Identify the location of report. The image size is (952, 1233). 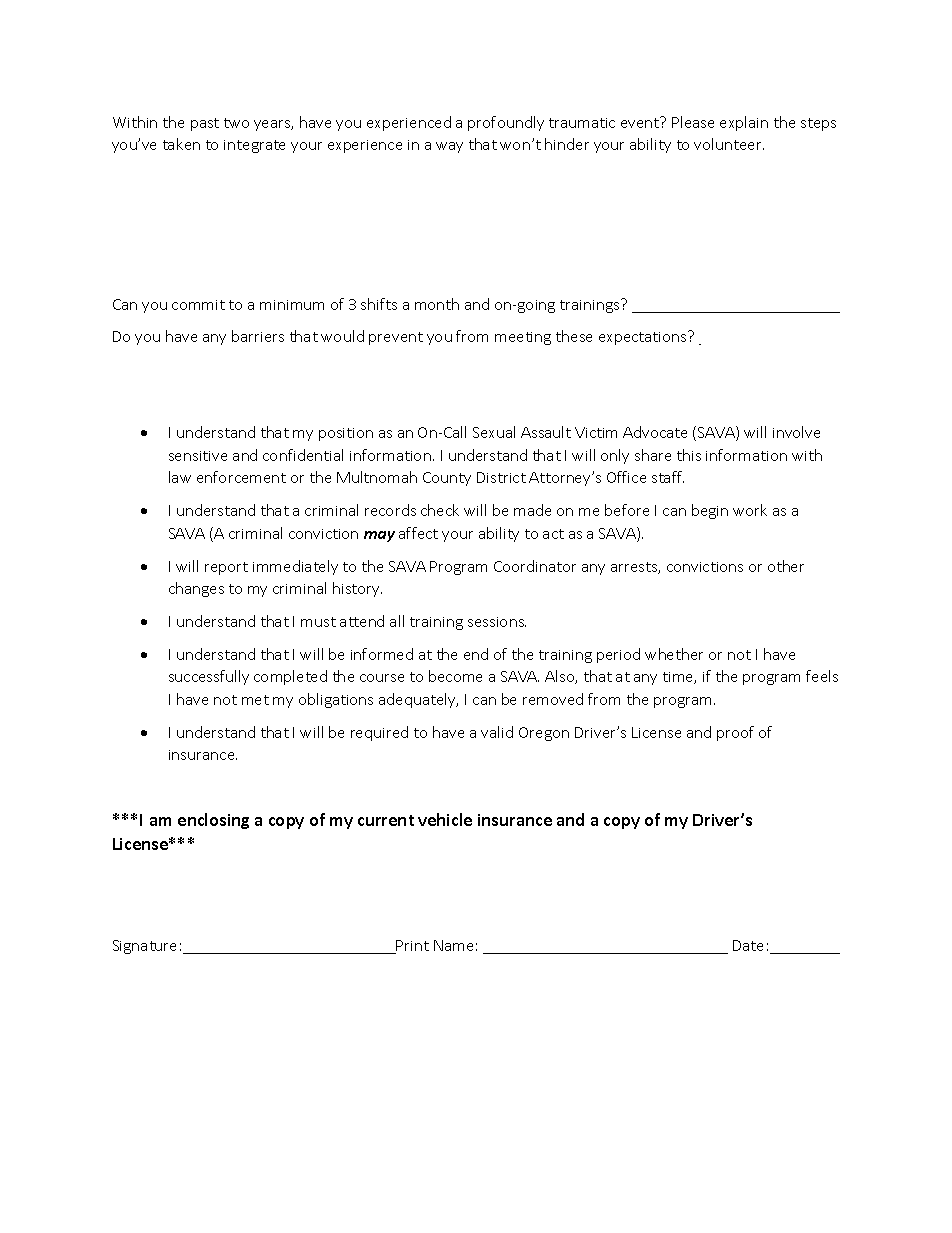
(226, 568).
